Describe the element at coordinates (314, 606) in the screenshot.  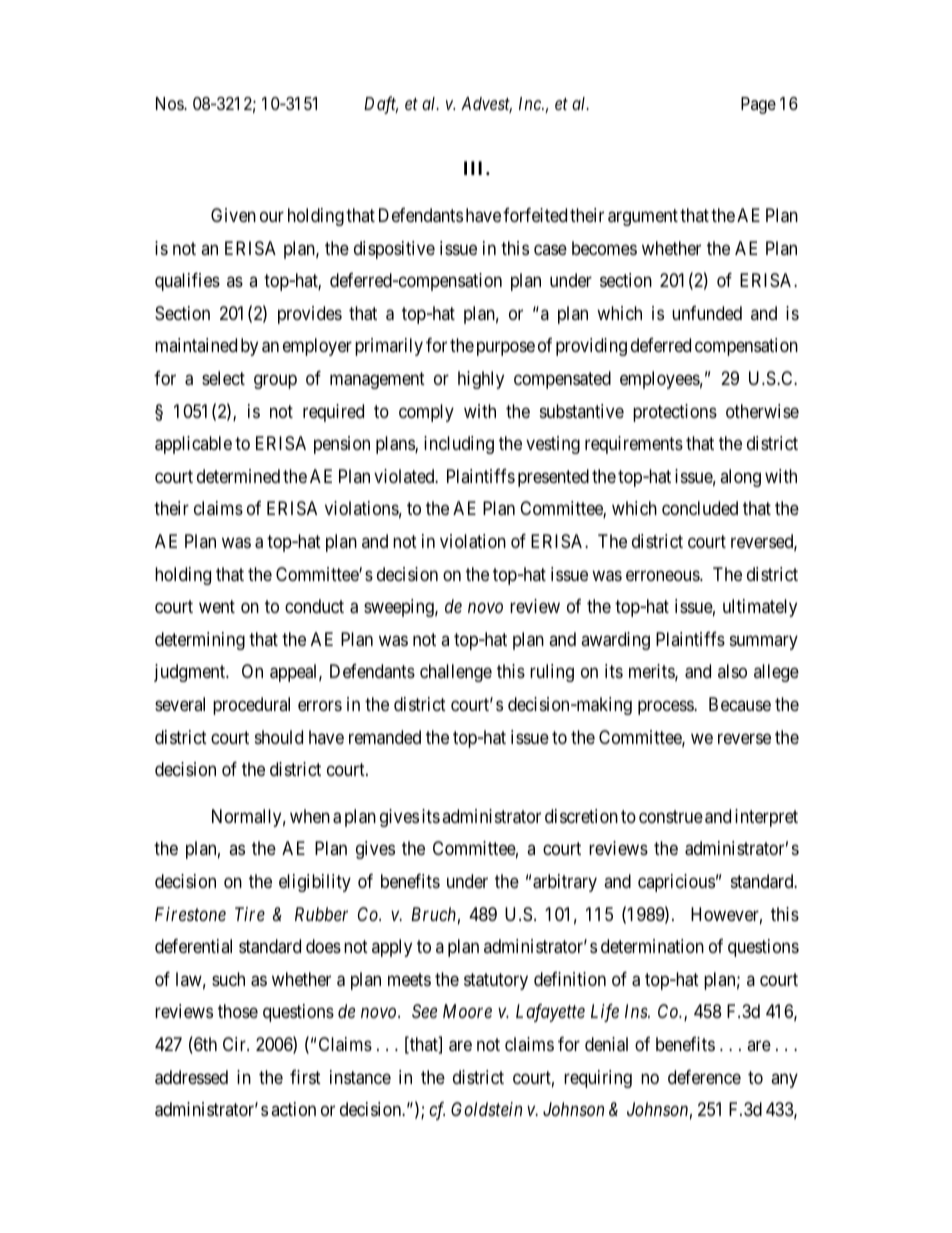
I see `conduct` at that location.
